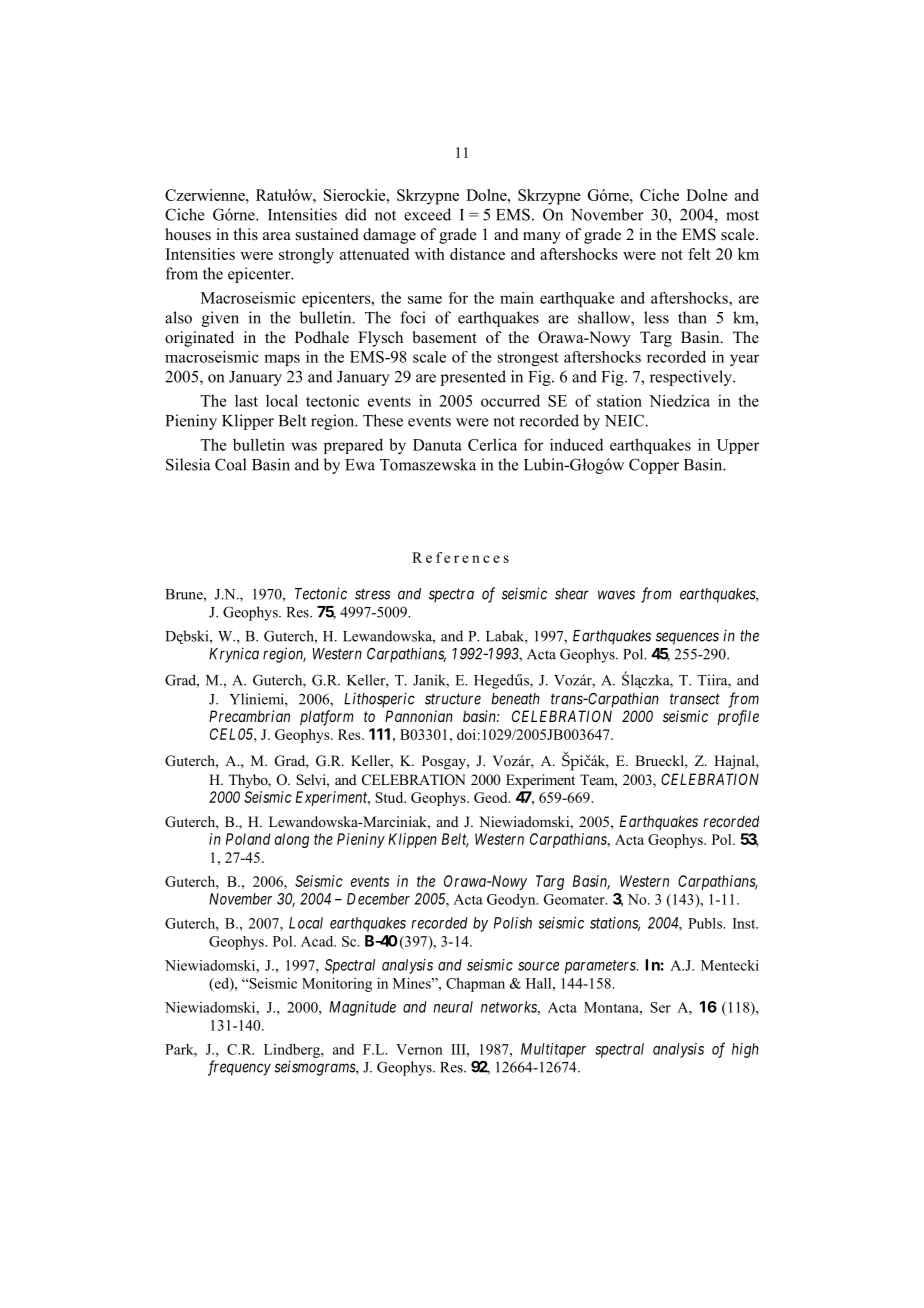 This page has width=924, height=1308. I want to click on distance, so click(477, 254).
